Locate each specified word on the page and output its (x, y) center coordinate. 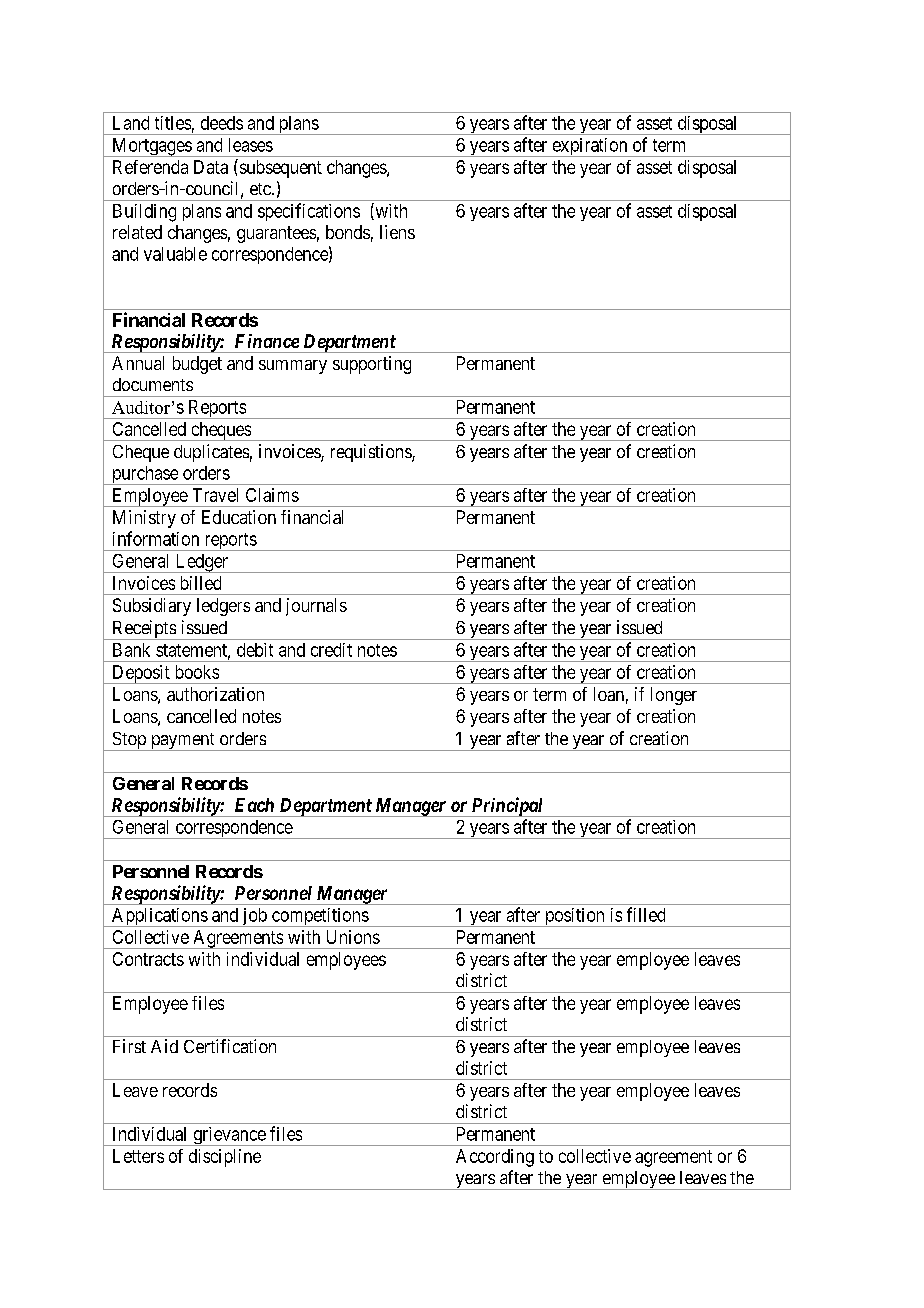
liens (397, 232)
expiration (590, 147)
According (495, 1158)
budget (197, 365)
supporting (372, 365)
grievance (229, 1136)
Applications (159, 917)
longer (674, 696)
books (197, 672)
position (574, 917)
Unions (353, 937)
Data (211, 167)
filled (646, 914)
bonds (348, 232)
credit (331, 650)
